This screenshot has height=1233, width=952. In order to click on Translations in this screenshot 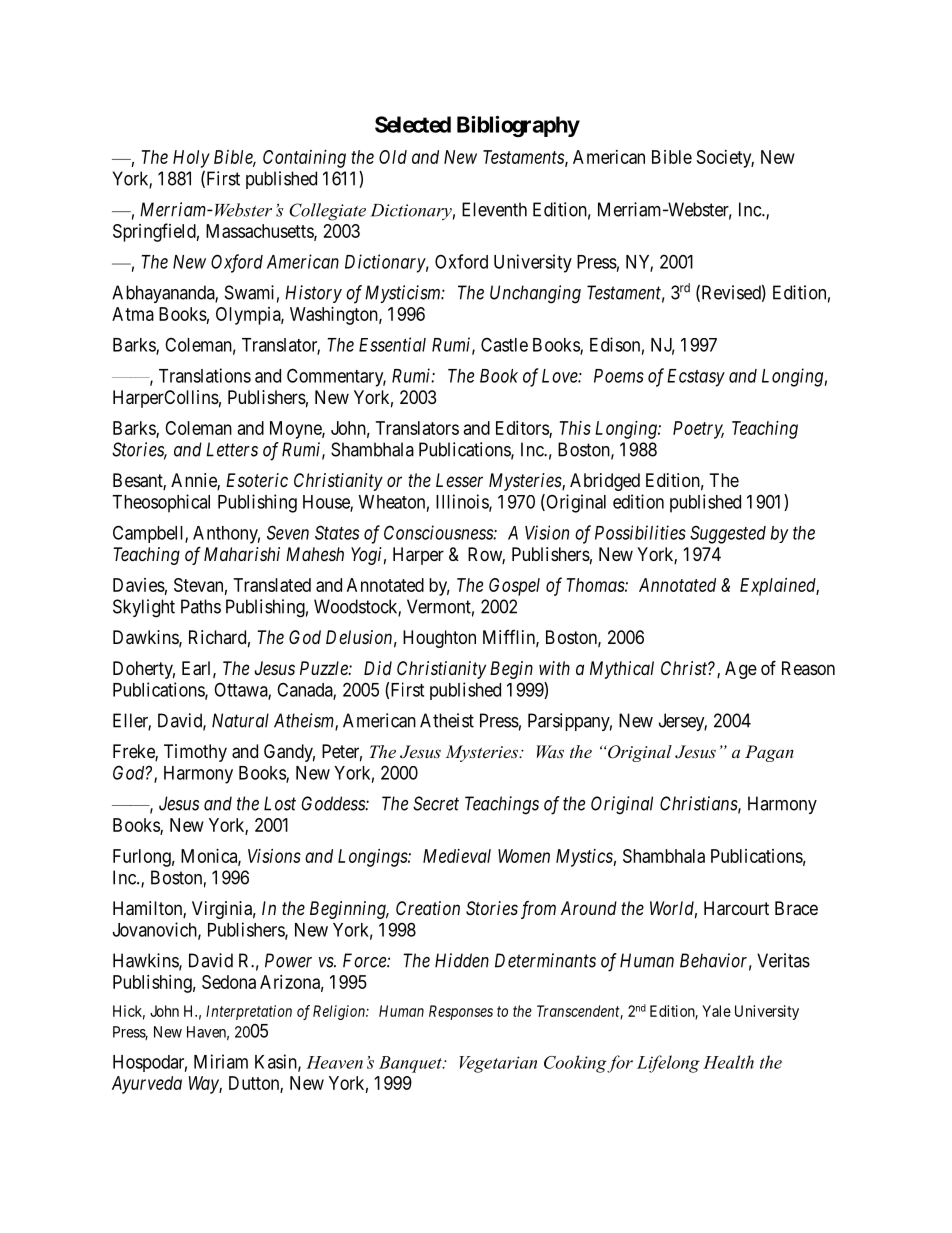, I will do `click(205, 375)`.
